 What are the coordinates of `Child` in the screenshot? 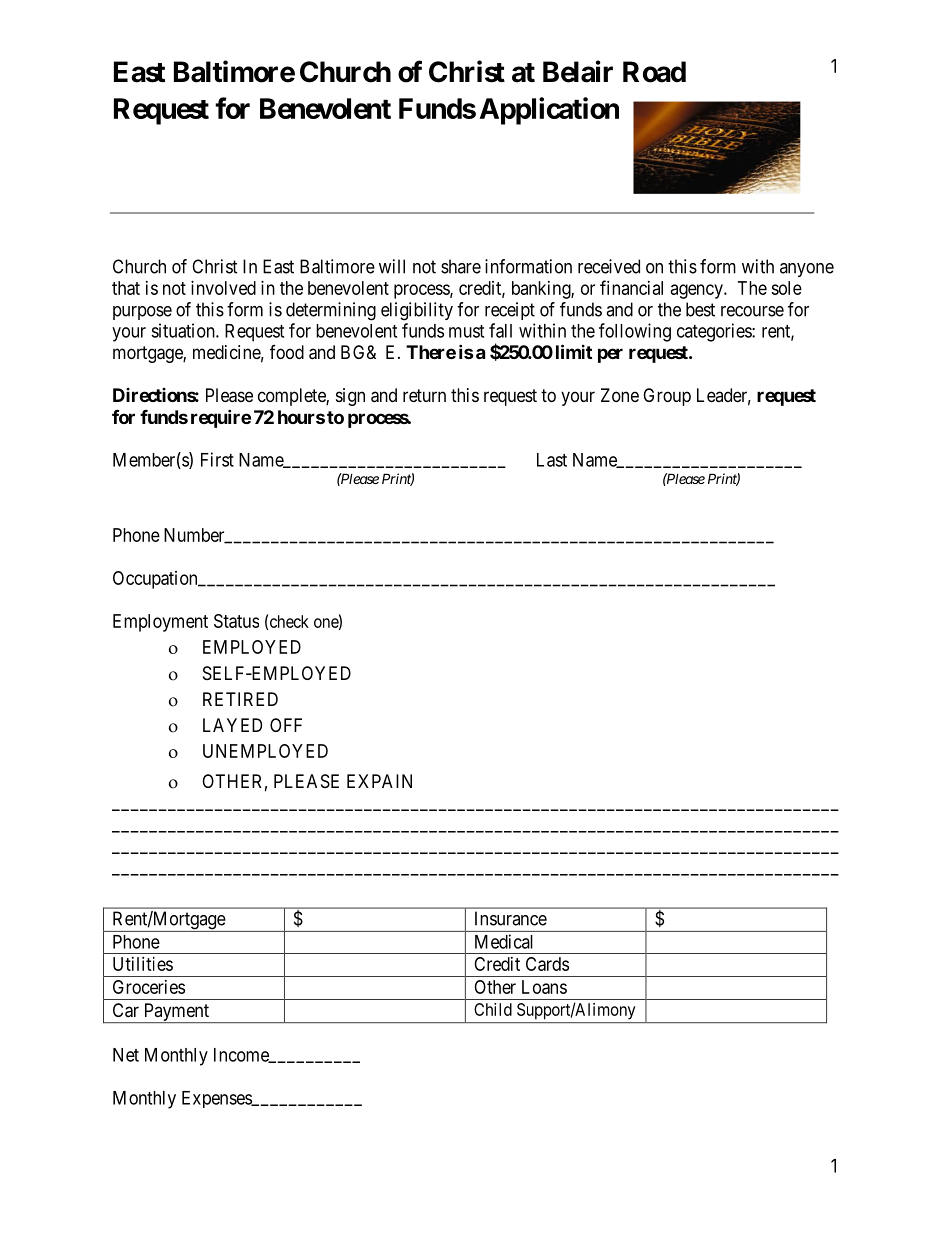 It's located at (493, 1009).
